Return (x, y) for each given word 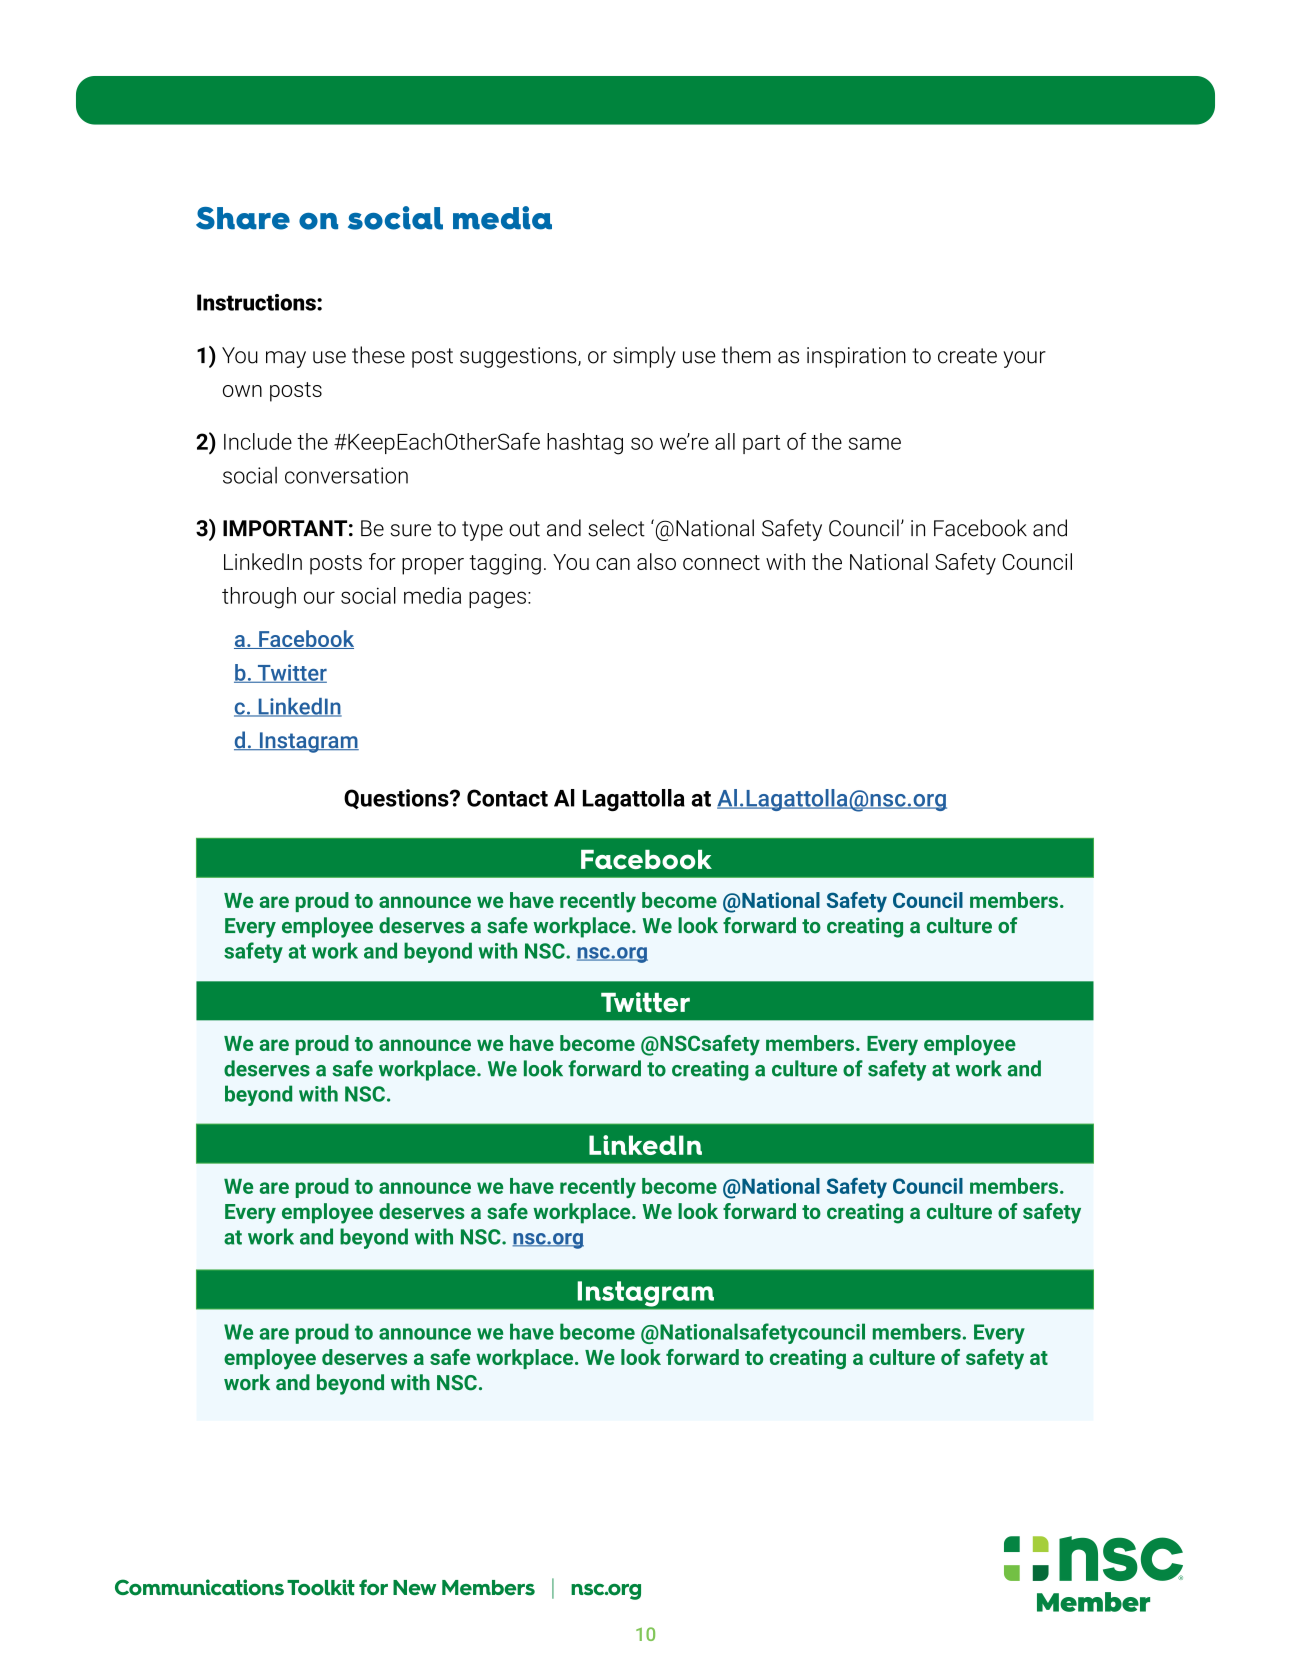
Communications (199, 1587)
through (259, 598)
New (414, 1587)
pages (497, 600)
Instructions (257, 302)
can (613, 564)
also (656, 561)
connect (721, 562)
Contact (507, 798)
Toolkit (321, 1587)
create (967, 356)
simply (644, 357)
